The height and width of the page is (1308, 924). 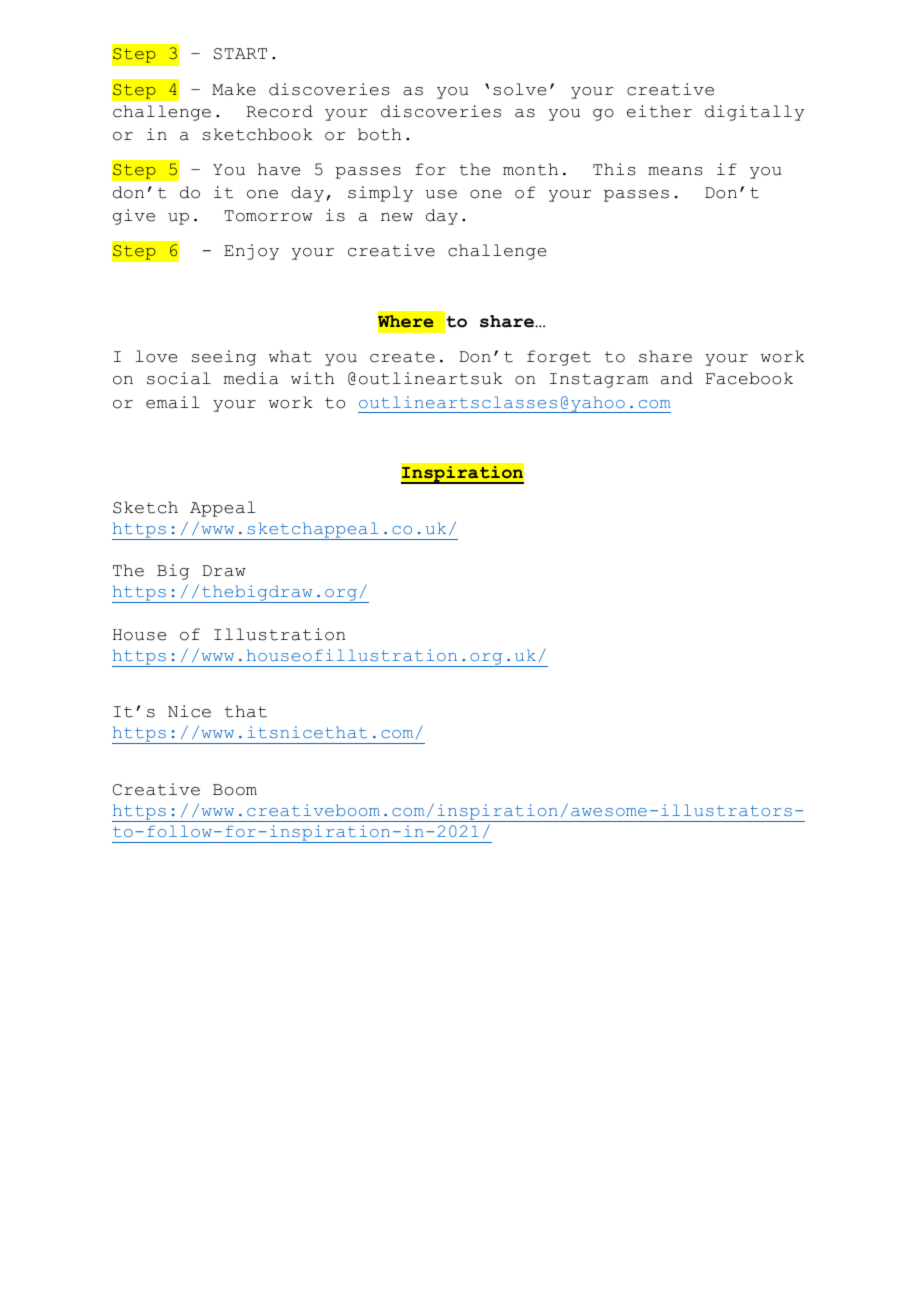 I want to click on create, so click(x=402, y=357).
